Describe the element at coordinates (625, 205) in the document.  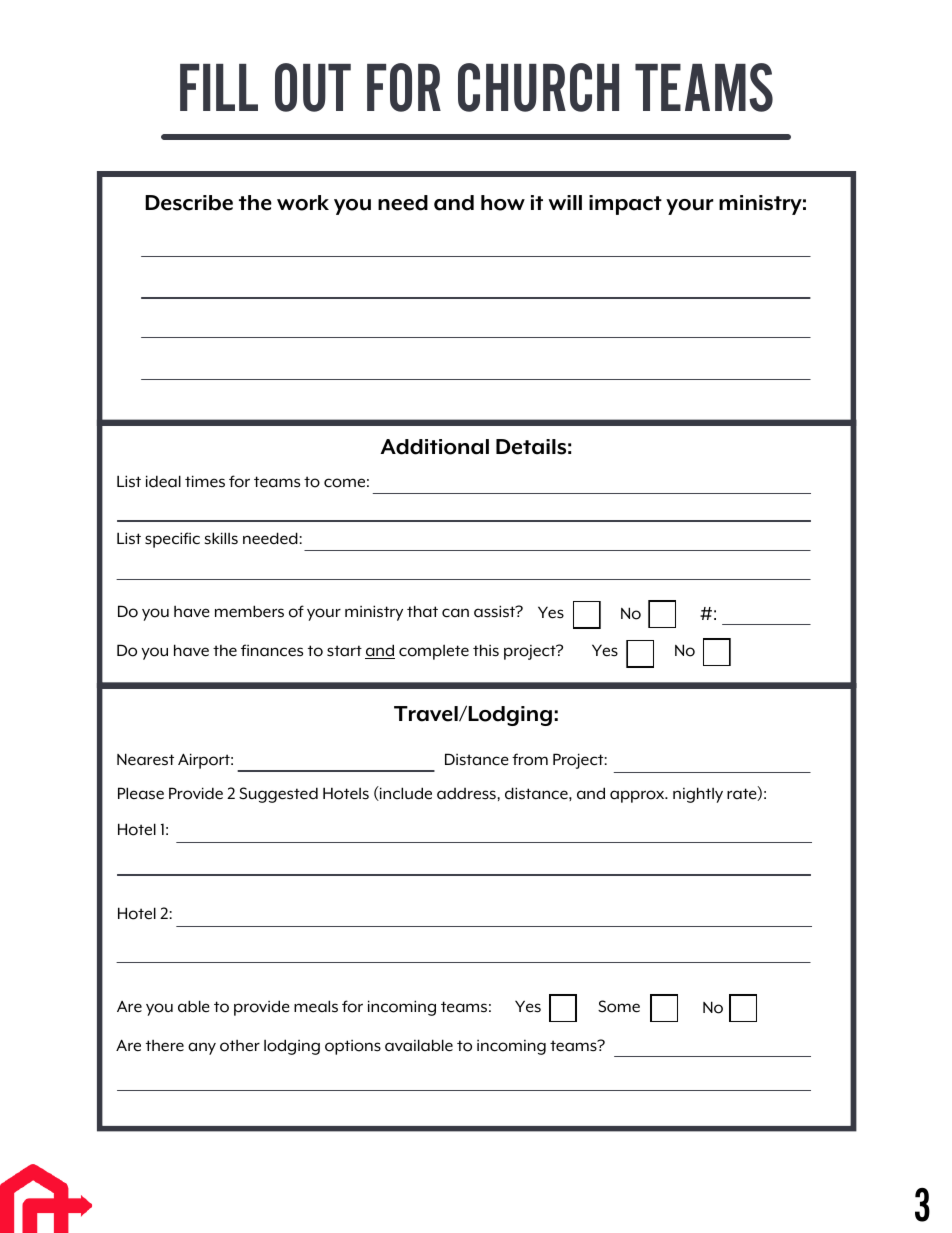
I see `impact` at that location.
